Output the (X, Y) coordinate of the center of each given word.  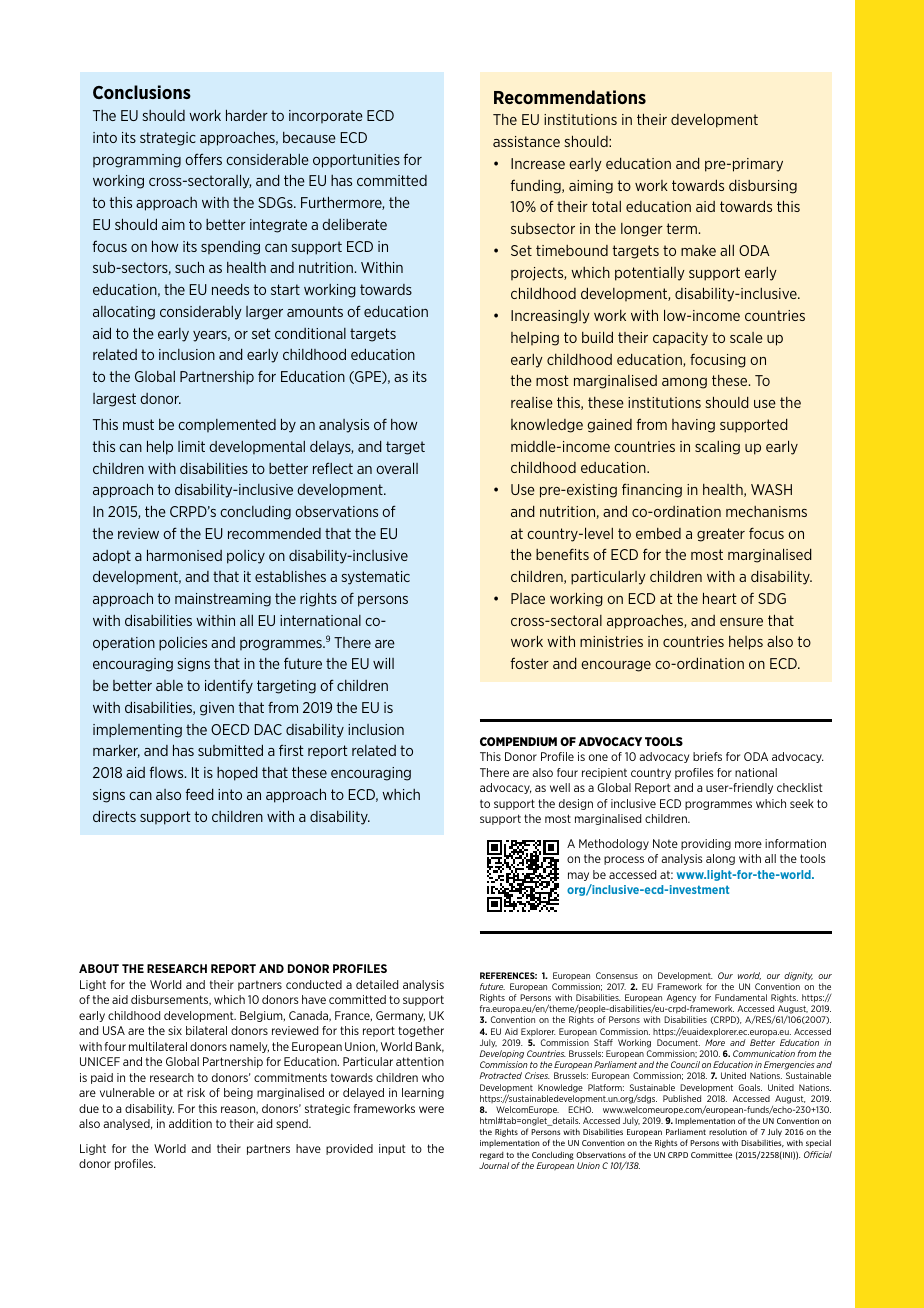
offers (203, 159)
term (682, 228)
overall (397, 468)
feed (200, 794)
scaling (717, 448)
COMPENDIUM (518, 741)
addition (190, 1123)
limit (191, 446)
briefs (707, 756)
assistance (526, 141)
